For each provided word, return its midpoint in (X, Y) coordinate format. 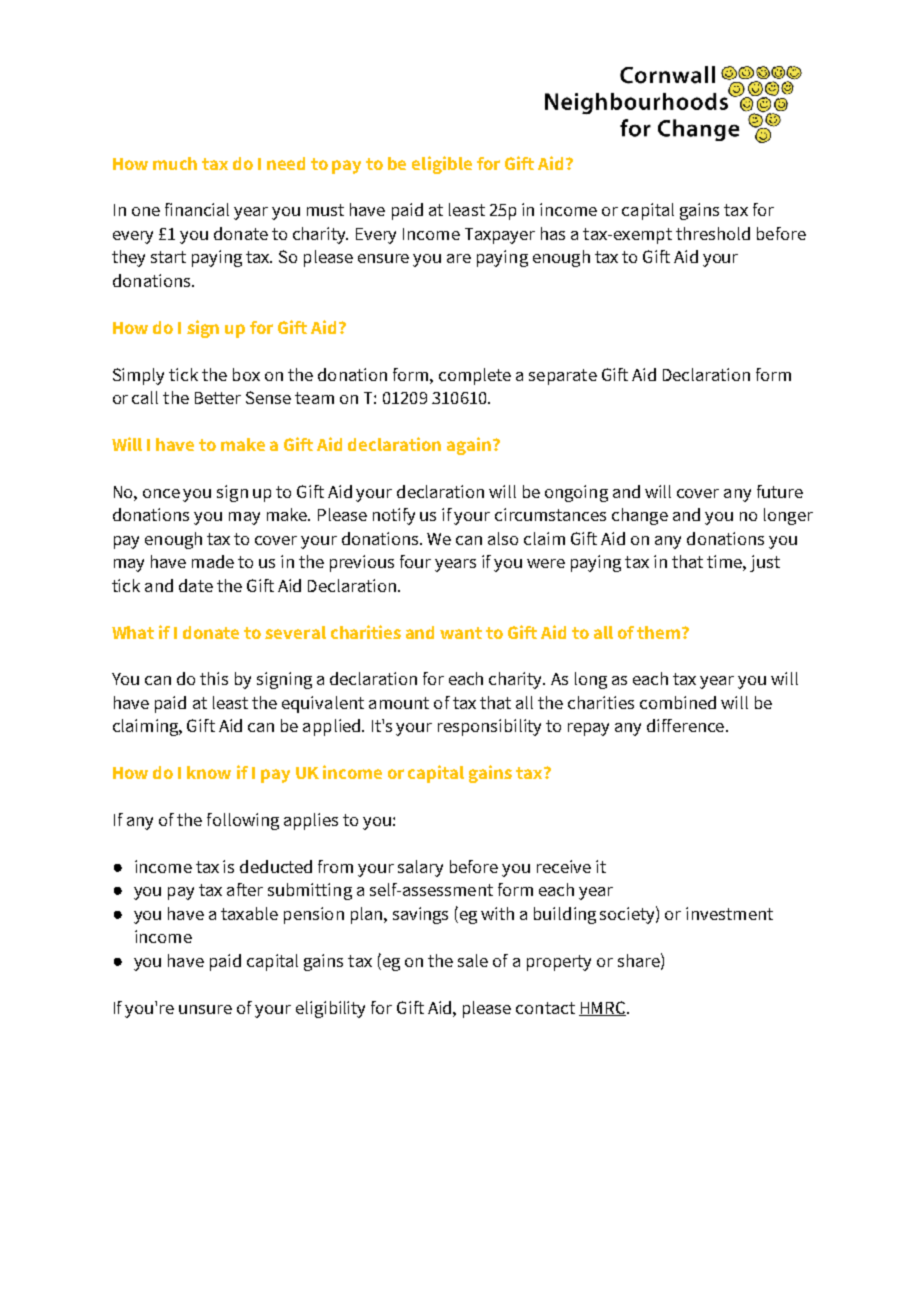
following (243, 821)
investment (729, 913)
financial (197, 209)
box (246, 374)
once (161, 493)
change (640, 516)
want (461, 633)
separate (563, 377)
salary (420, 868)
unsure (205, 1009)
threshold (713, 233)
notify (394, 516)
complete (475, 376)
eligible (442, 165)
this (214, 678)
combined (678, 702)
